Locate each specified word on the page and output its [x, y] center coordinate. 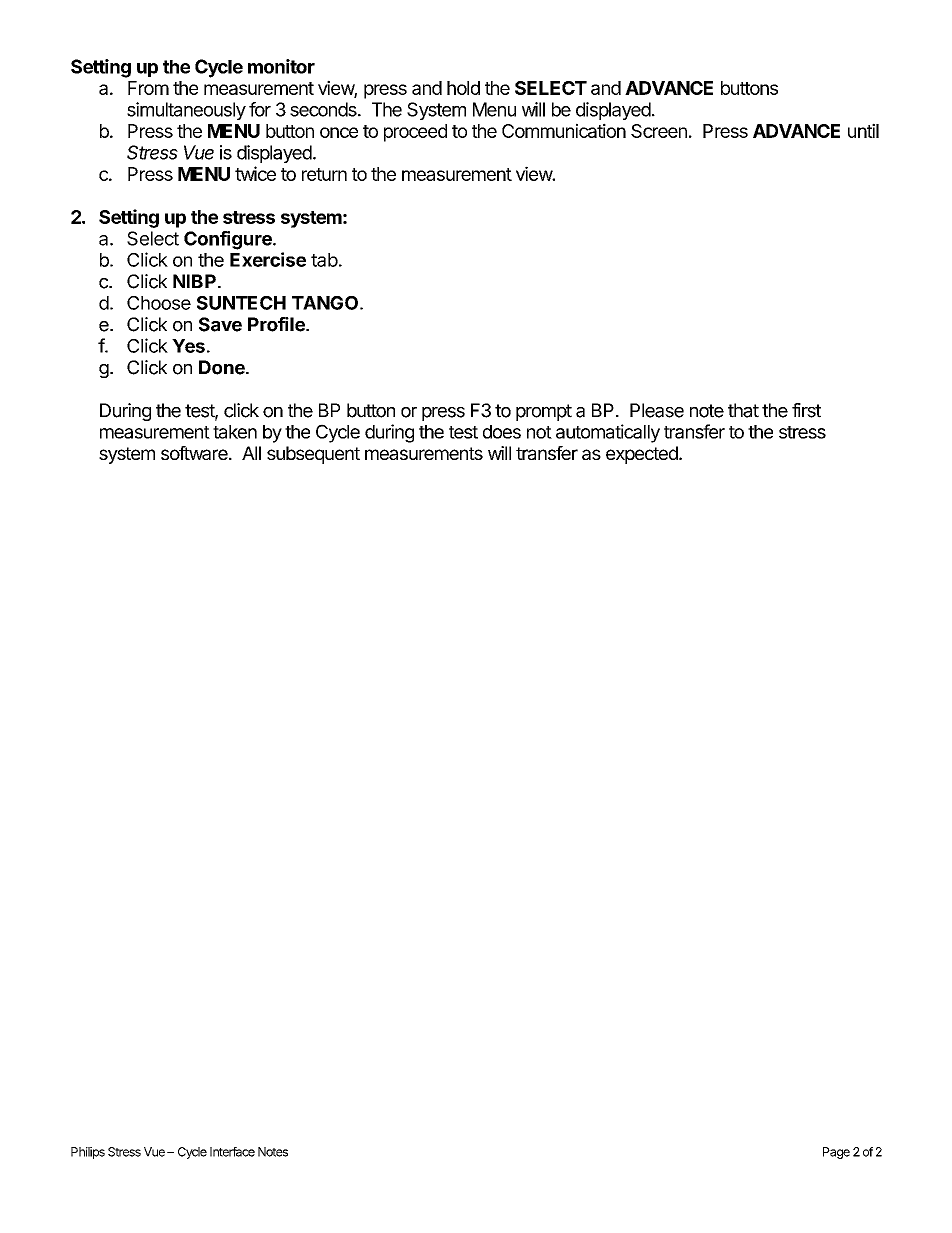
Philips [88, 1153]
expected [643, 455]
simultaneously [186, 111]
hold [463, 88]
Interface [232, 1152]
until [863, 130]
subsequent [313, 455]
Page [836, 1153]
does [502, 432]
